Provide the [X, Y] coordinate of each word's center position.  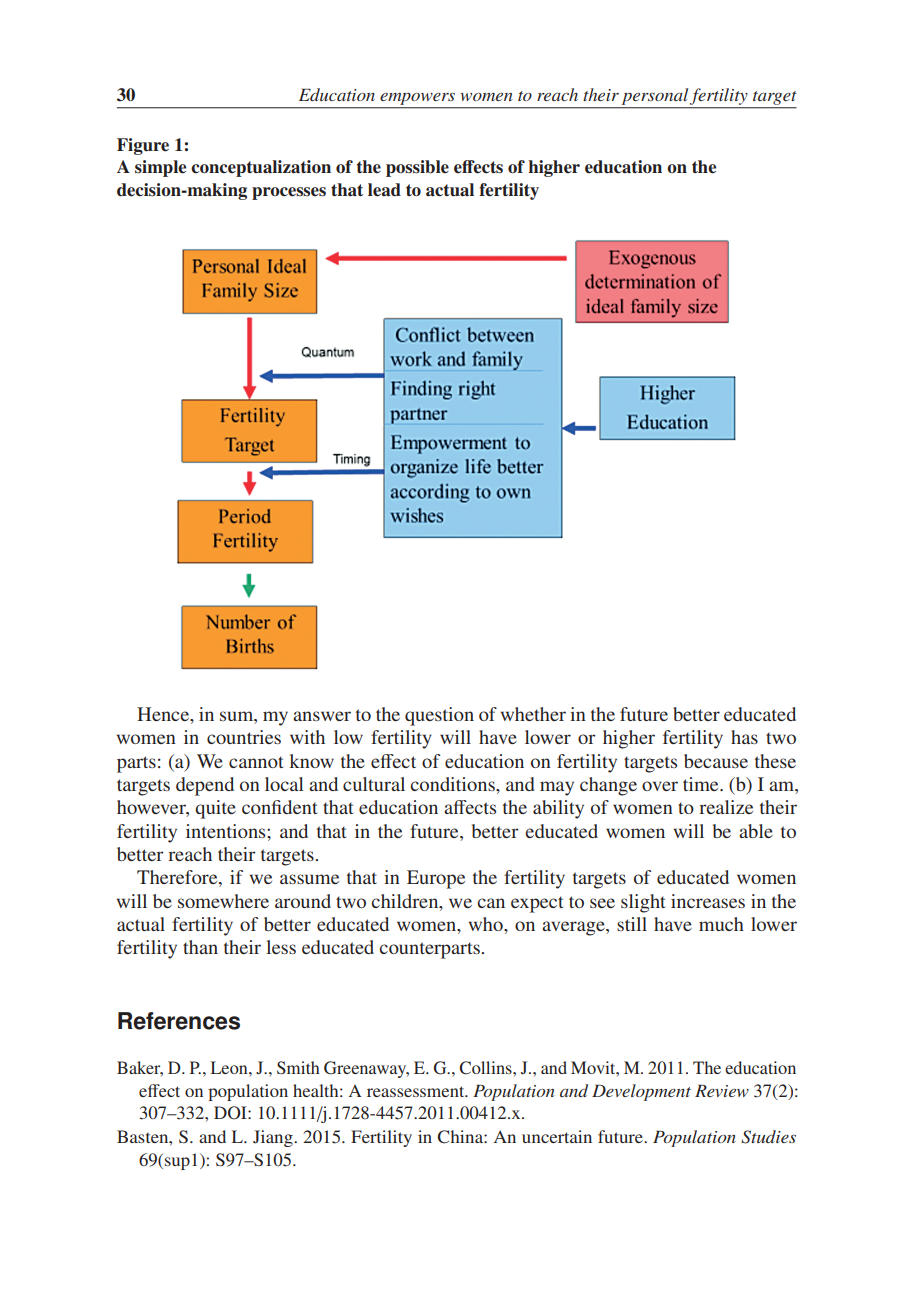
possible [417, 168]
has [744, 737]
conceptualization [261, 168]
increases [708, 901]
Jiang [274, 1138]
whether [533, 714]
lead [384, 190]
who [486, 924]
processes [289, 193]
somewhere [223, 901]
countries [244, 737]
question [439, 716]
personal [655, 96]
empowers [417, 99]
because [716, 761]
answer [322, 716]
